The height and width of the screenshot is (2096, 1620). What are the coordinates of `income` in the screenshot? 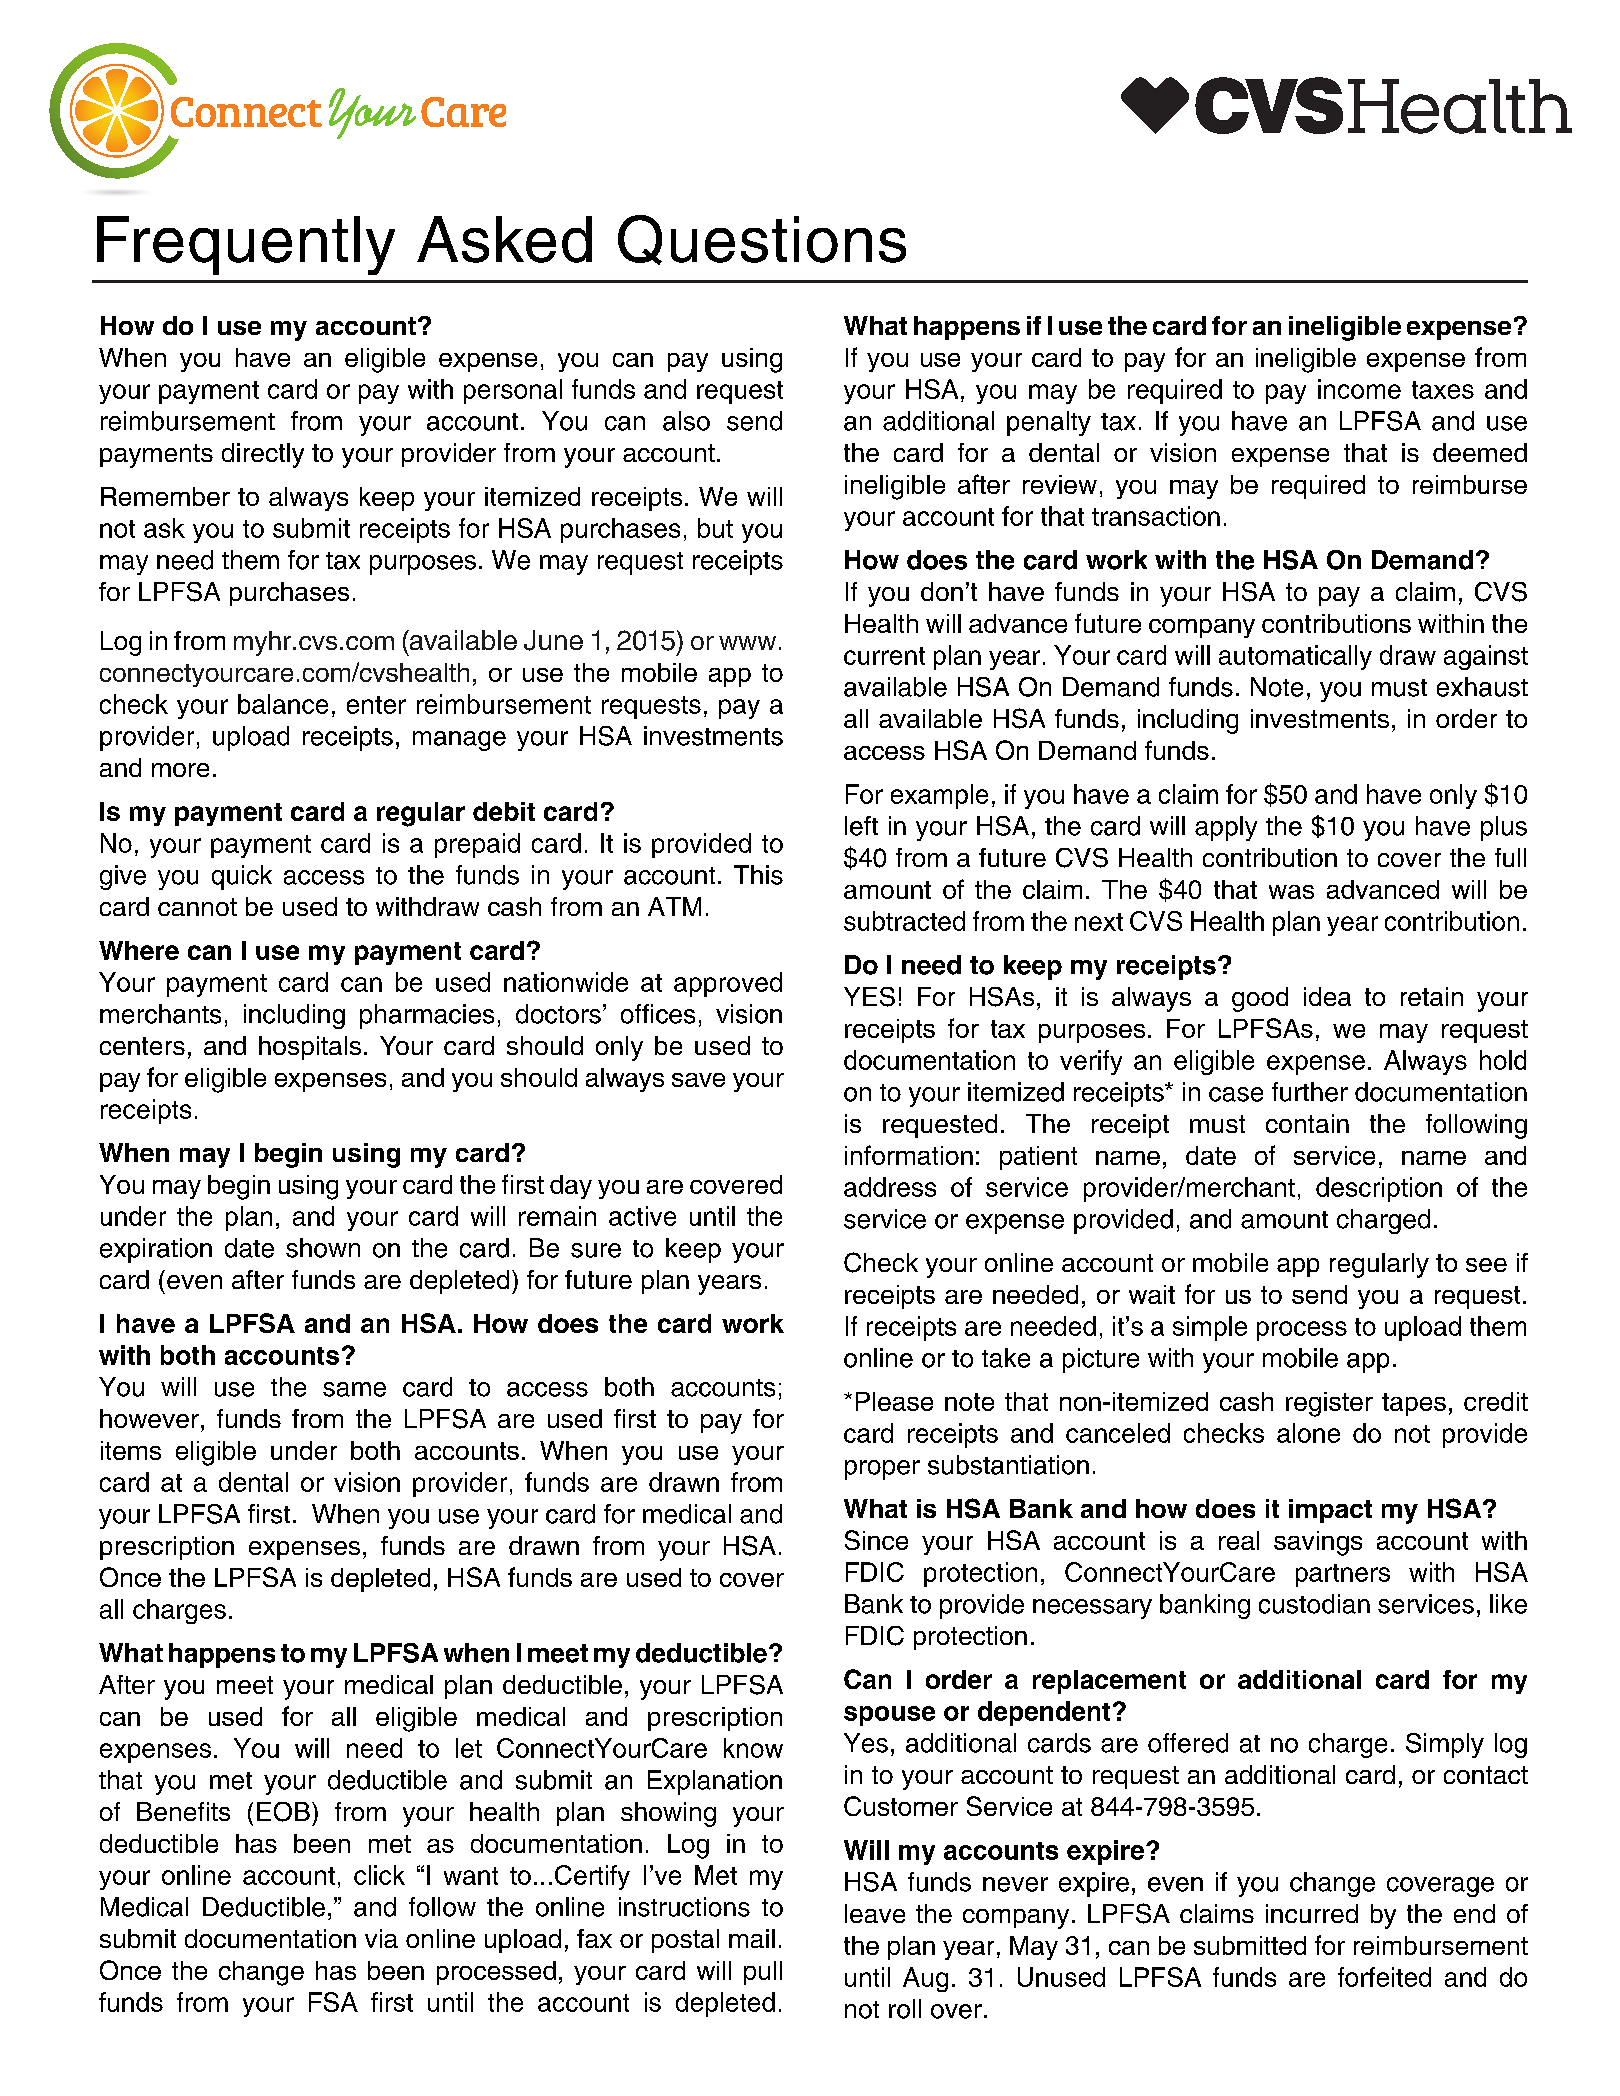 It's located at (1359, 389).
